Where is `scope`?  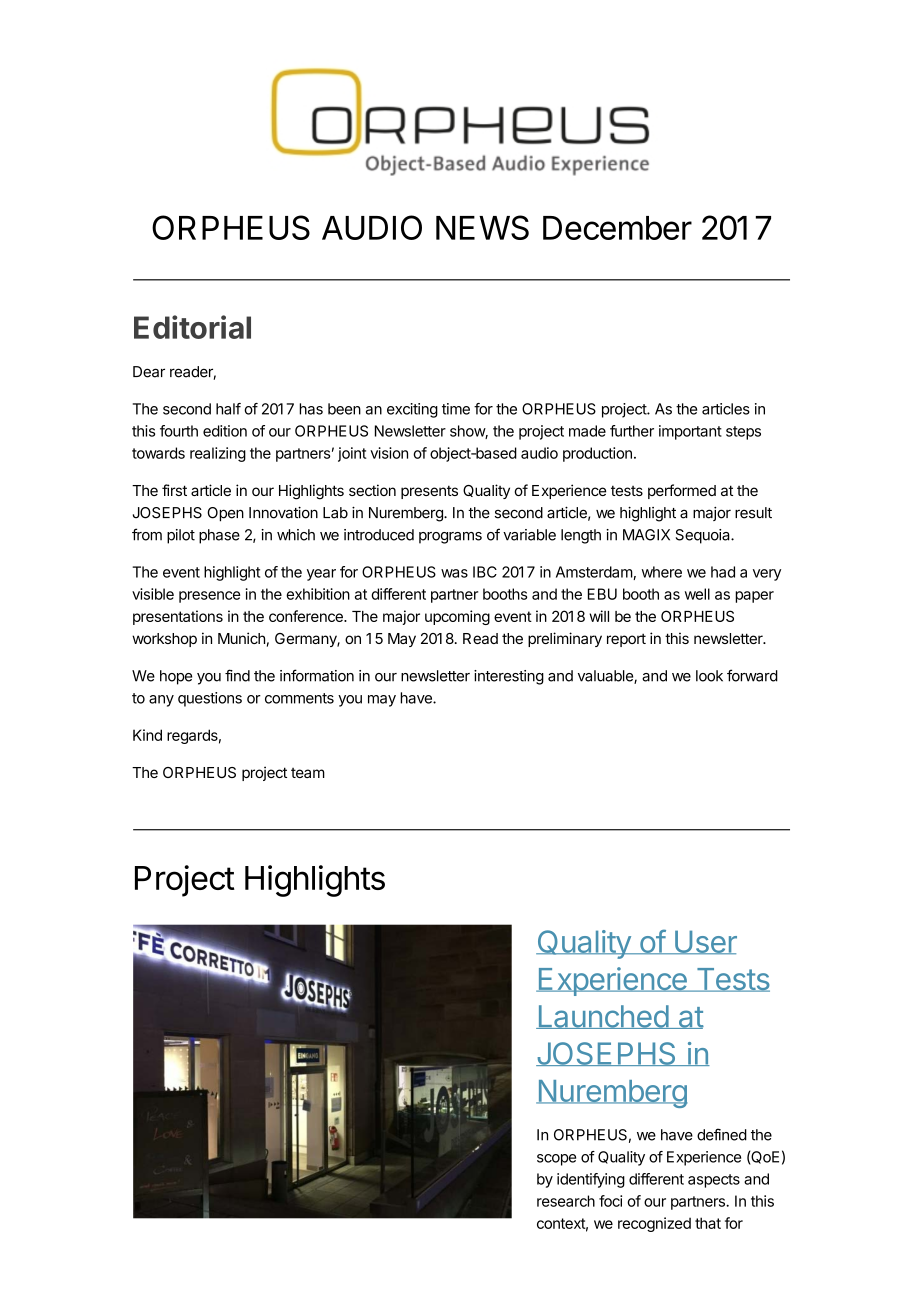 scope is located at coordinates (556, 1160).
